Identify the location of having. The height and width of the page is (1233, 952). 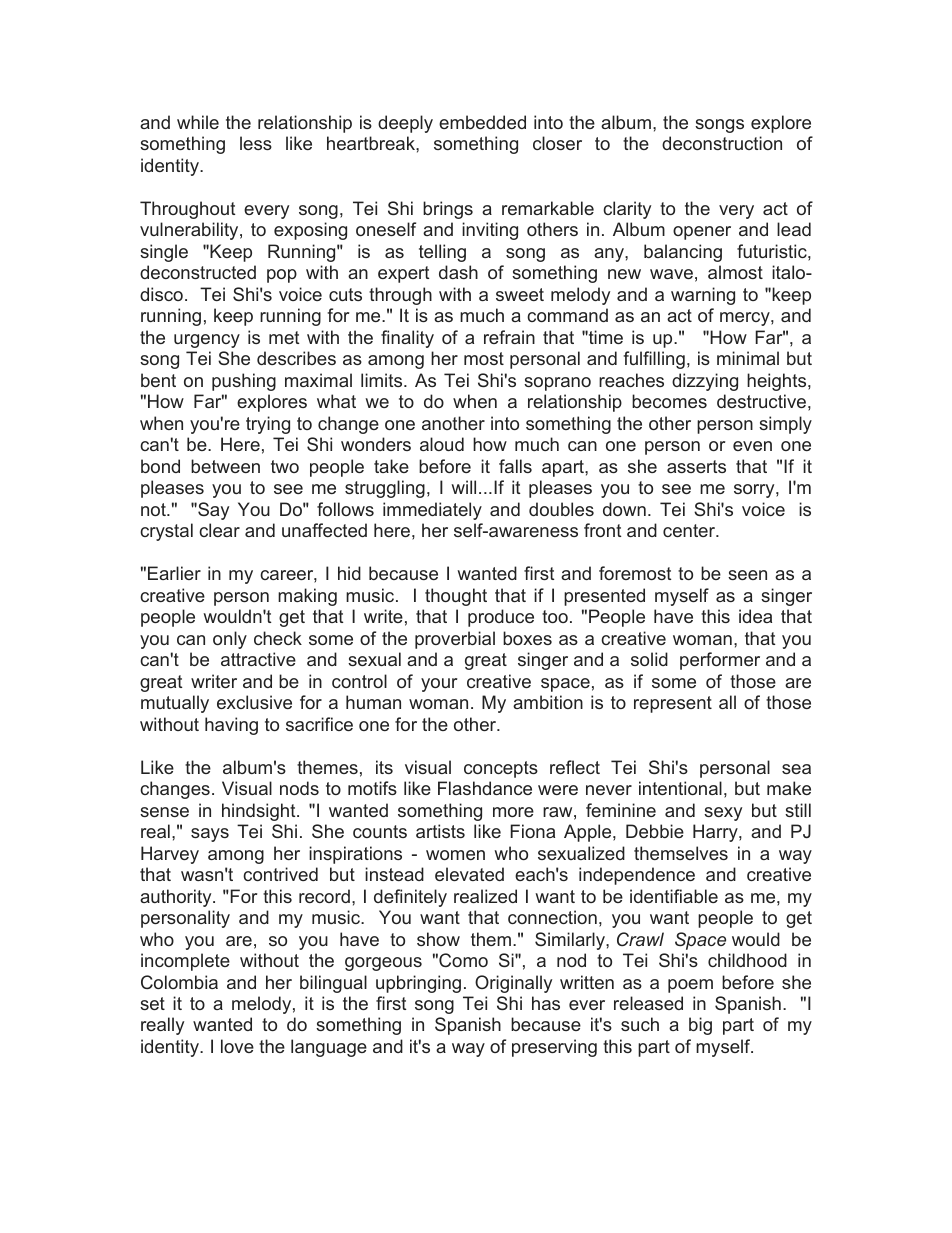
(231, 726).
